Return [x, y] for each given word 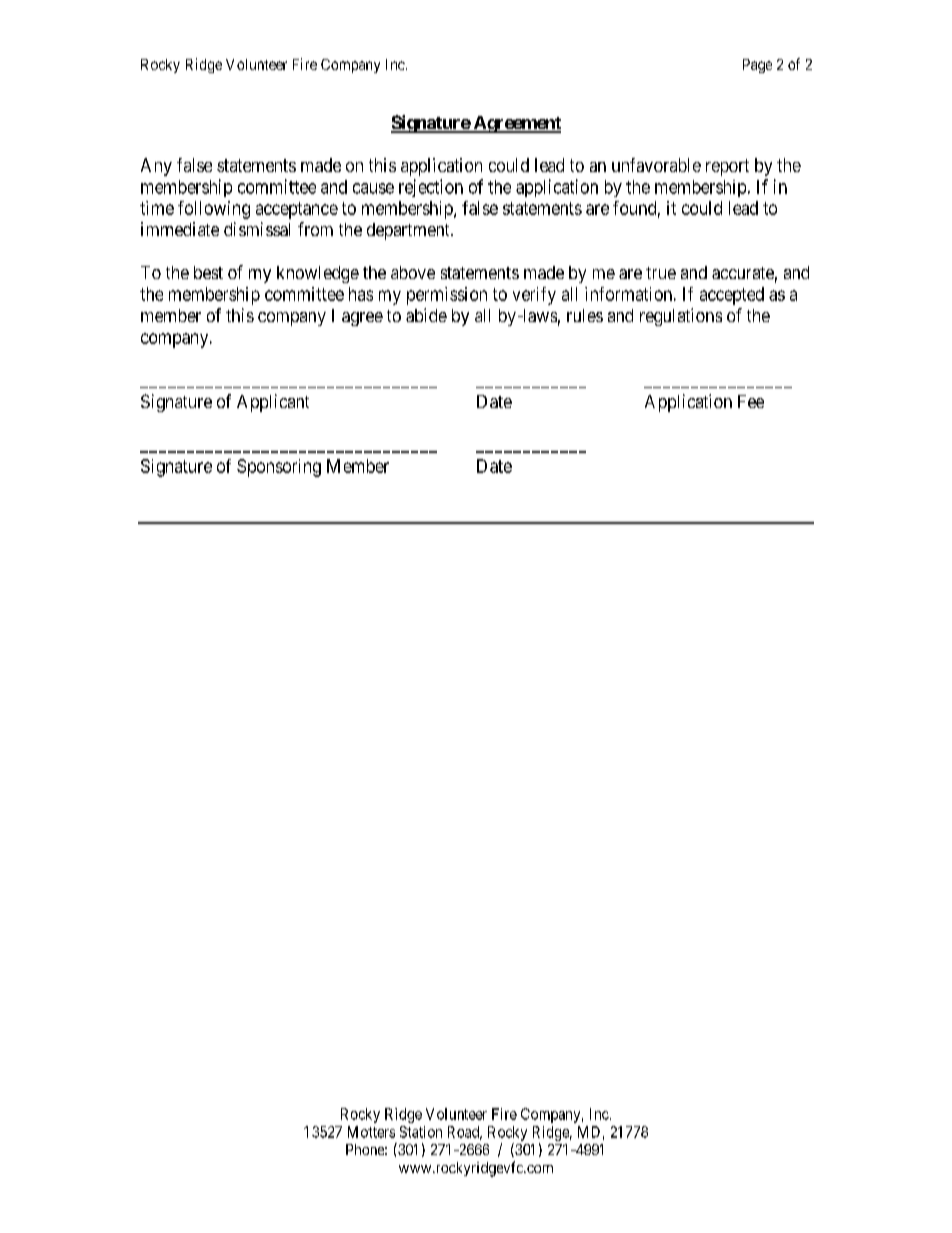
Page [757, 66]
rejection [431, 188]
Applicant [273, 403]
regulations [681, 317]
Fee [751, 401]
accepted [732, 296]
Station [421, 1132]
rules [585, 315]
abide [426, 315]
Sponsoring [279, 468]
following [214, 210]
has [361, 294]
